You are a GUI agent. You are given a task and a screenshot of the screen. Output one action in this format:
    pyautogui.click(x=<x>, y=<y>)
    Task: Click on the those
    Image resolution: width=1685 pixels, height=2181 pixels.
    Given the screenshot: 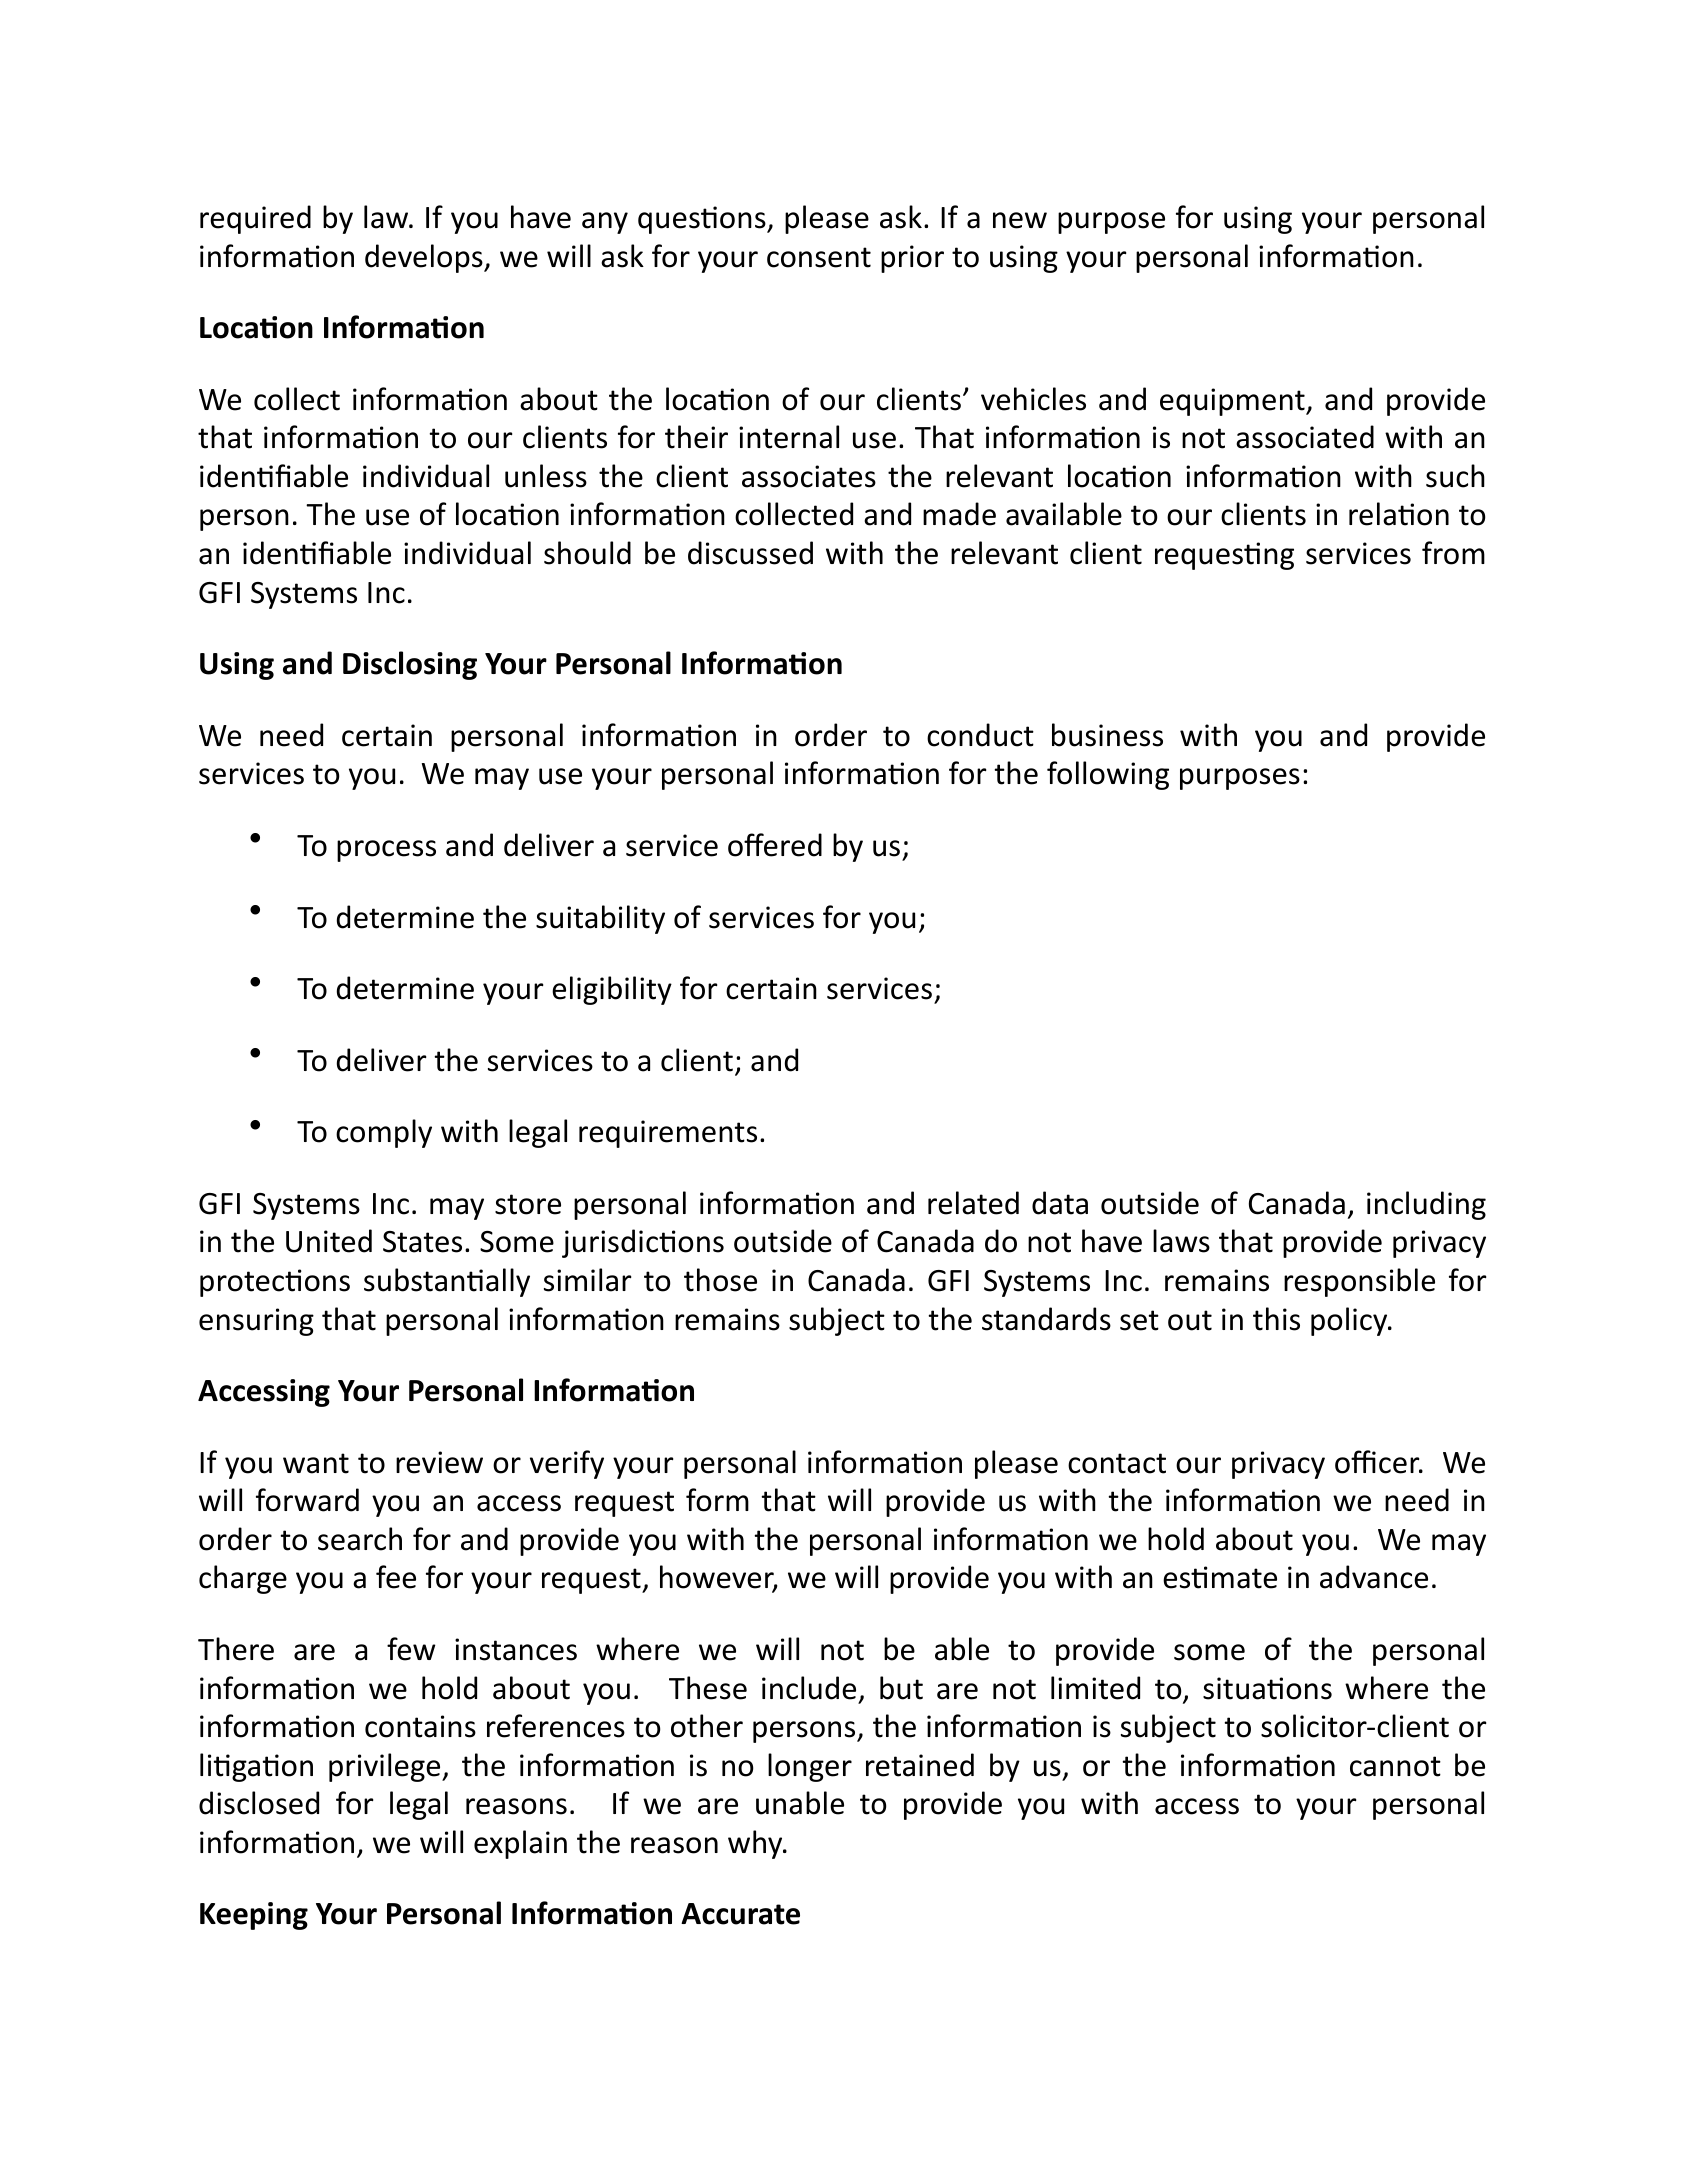 What is the action you would take?
    pyautogui.click(x=720, y=1280)
